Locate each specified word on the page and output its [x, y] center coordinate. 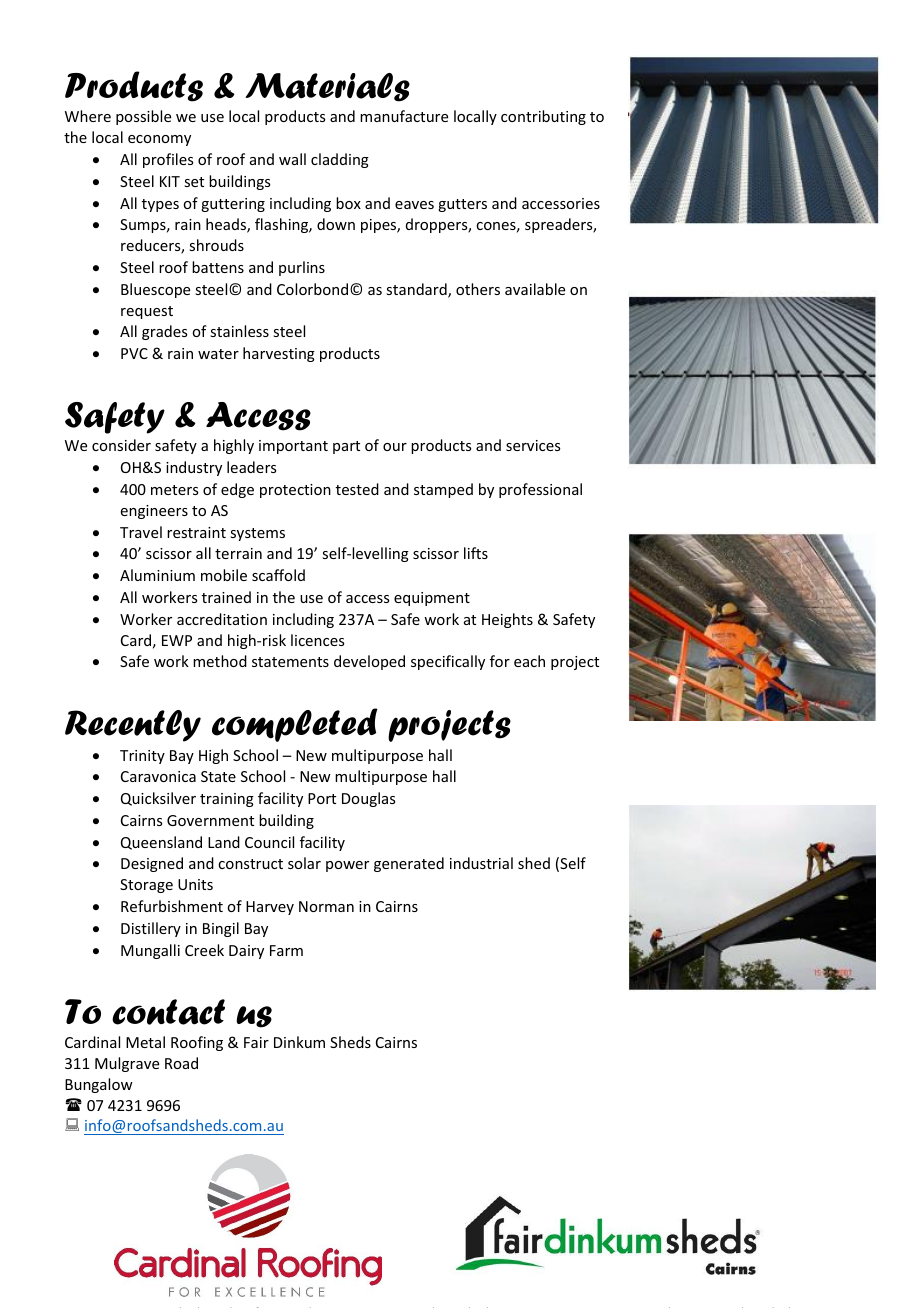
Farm [286, 950]
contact [168, 1012]
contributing [543, 117]
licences [317, 640]
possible [143, 117]
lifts [476, 553]
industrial [481, 863]
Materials [327, 87]
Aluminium [157, 575]
